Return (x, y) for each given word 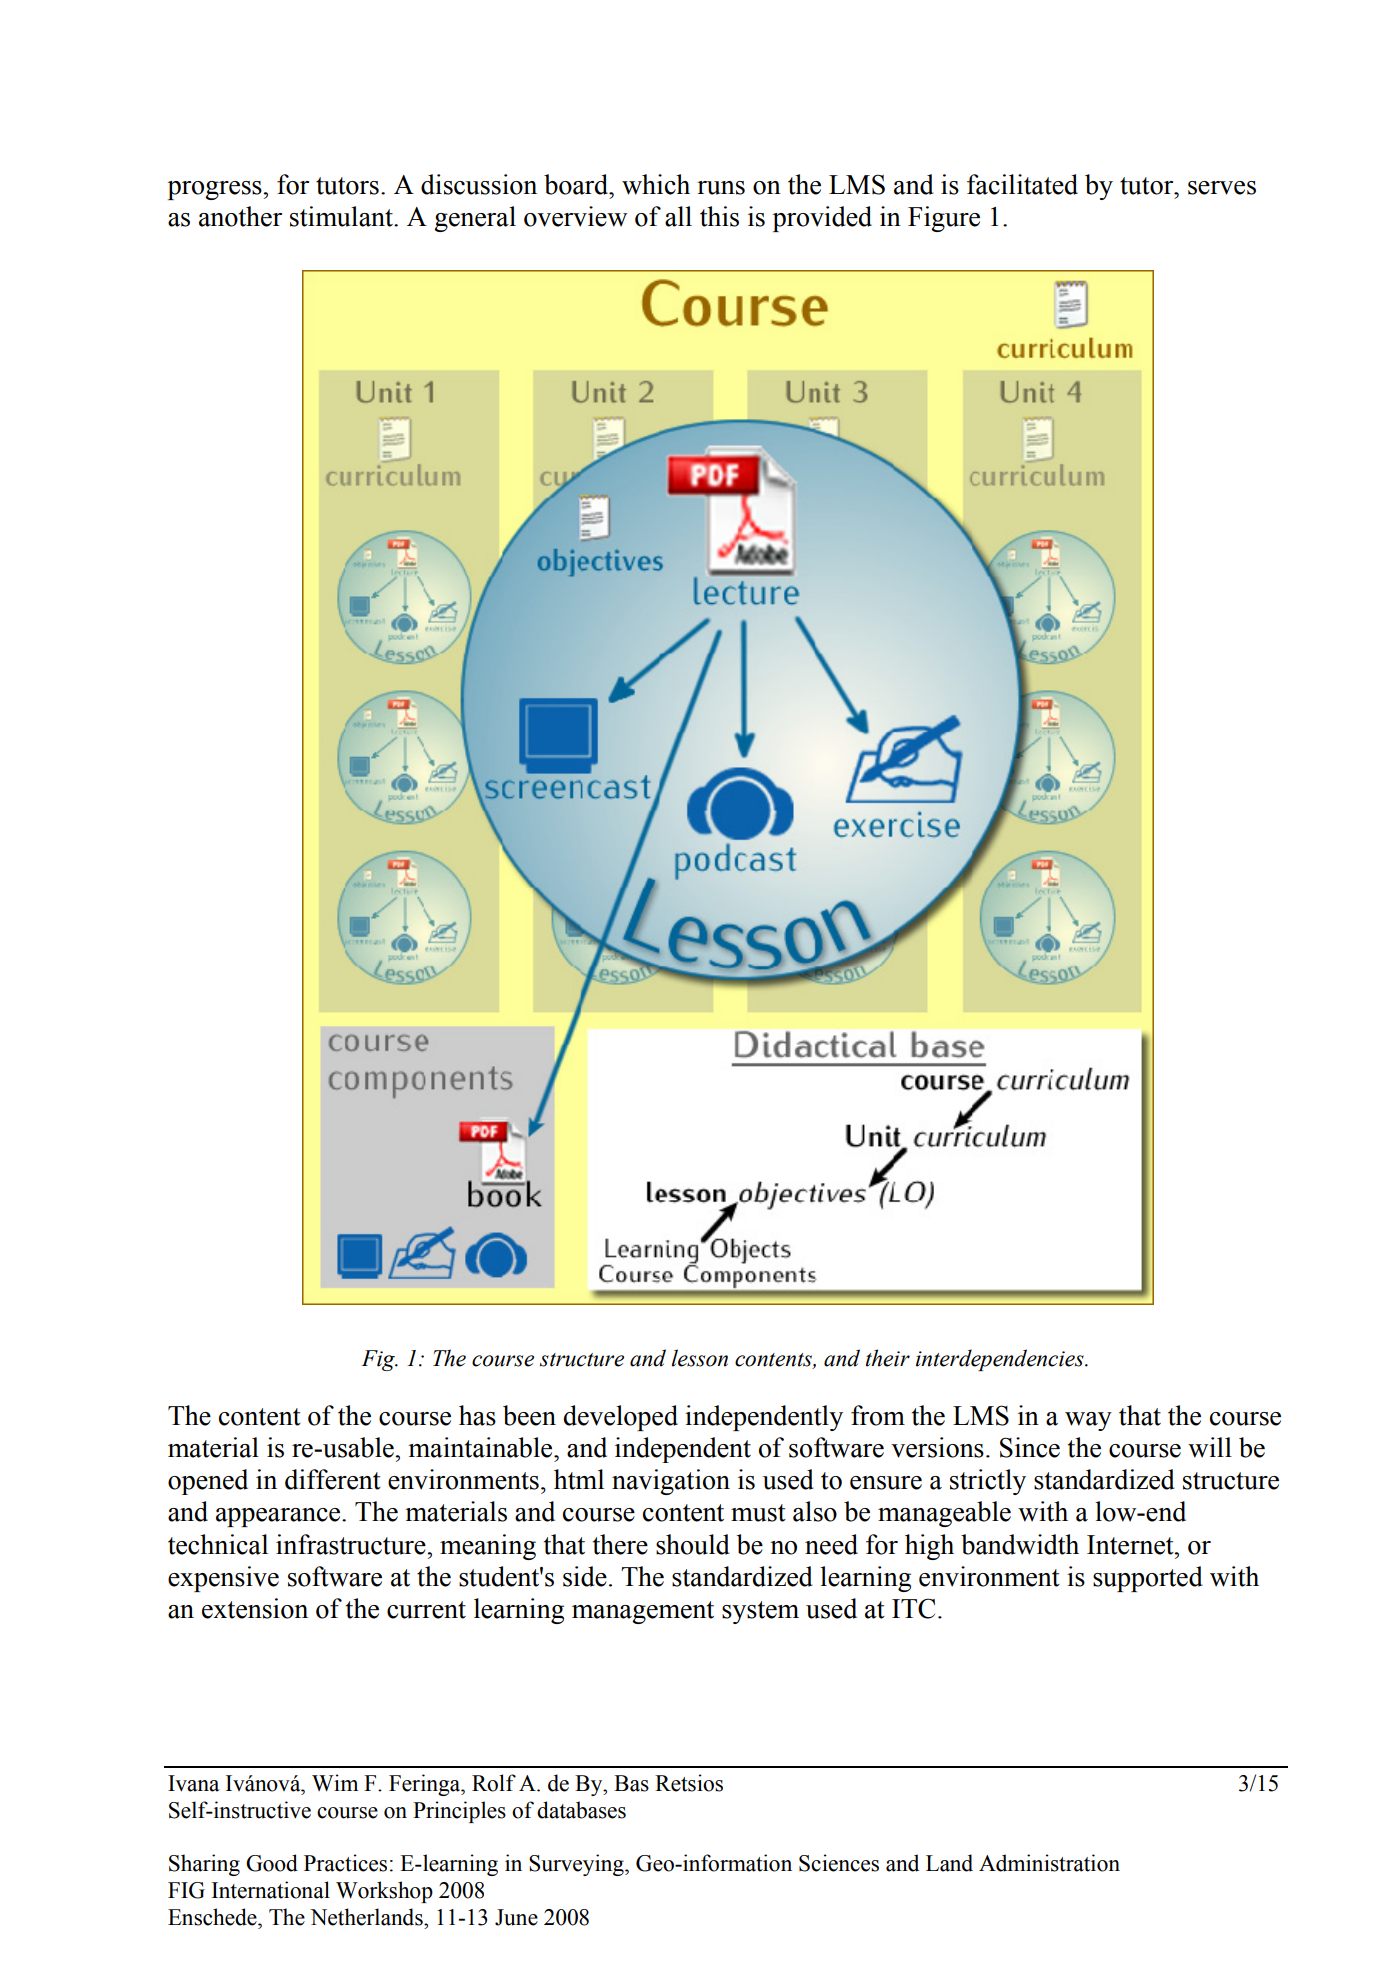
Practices (345, 1863)
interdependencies (1001, 1360)
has (477, 1415)
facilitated (1022, 184)
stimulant (342, 216)
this (719, 216)
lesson (700, 1358)
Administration (1049, 1863)
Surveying (577, 1865)
